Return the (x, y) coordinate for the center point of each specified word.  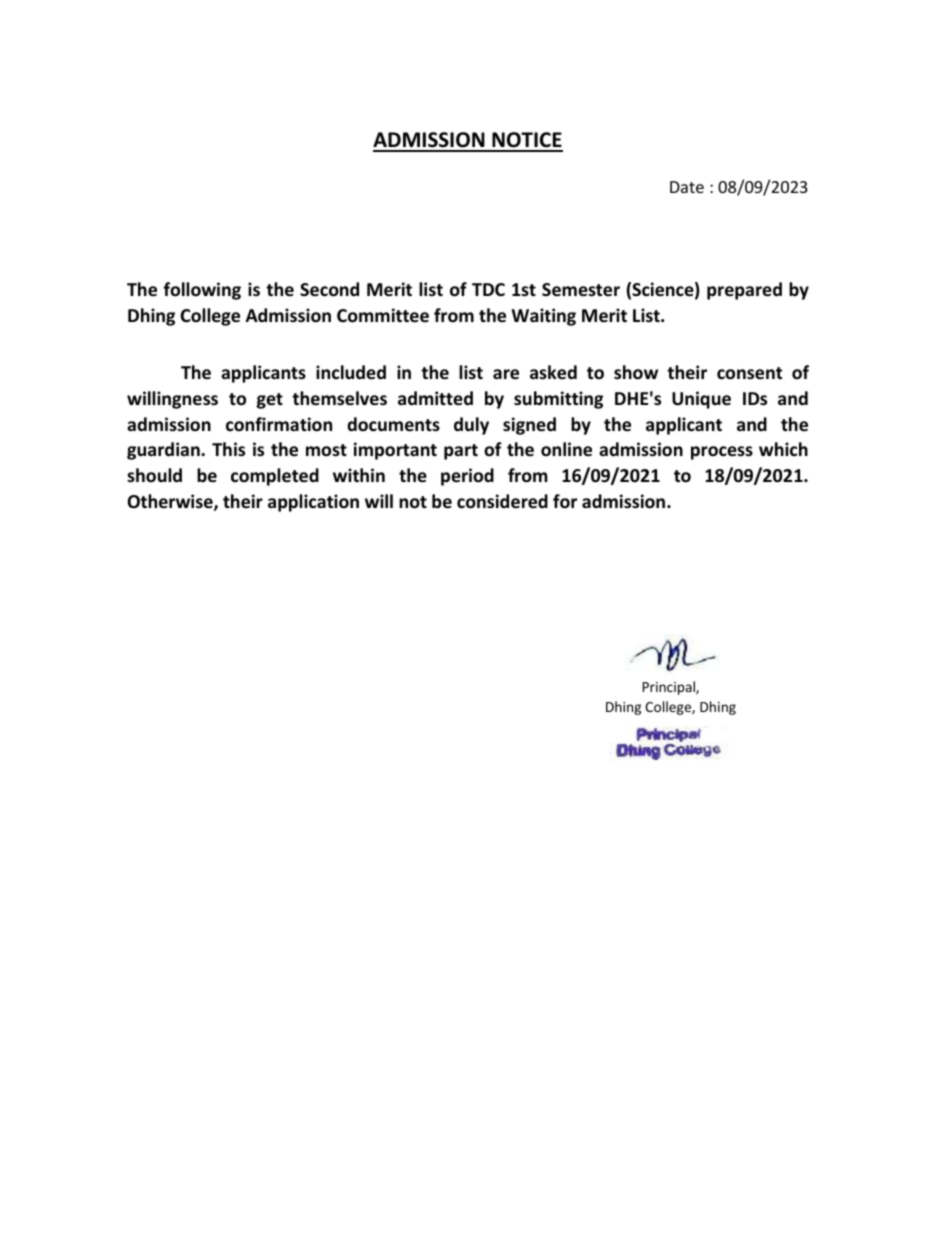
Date (687, 187)
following (202, 291)
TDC (488, 289)
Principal (670, 688)
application (313, 503)
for (565, 501)
